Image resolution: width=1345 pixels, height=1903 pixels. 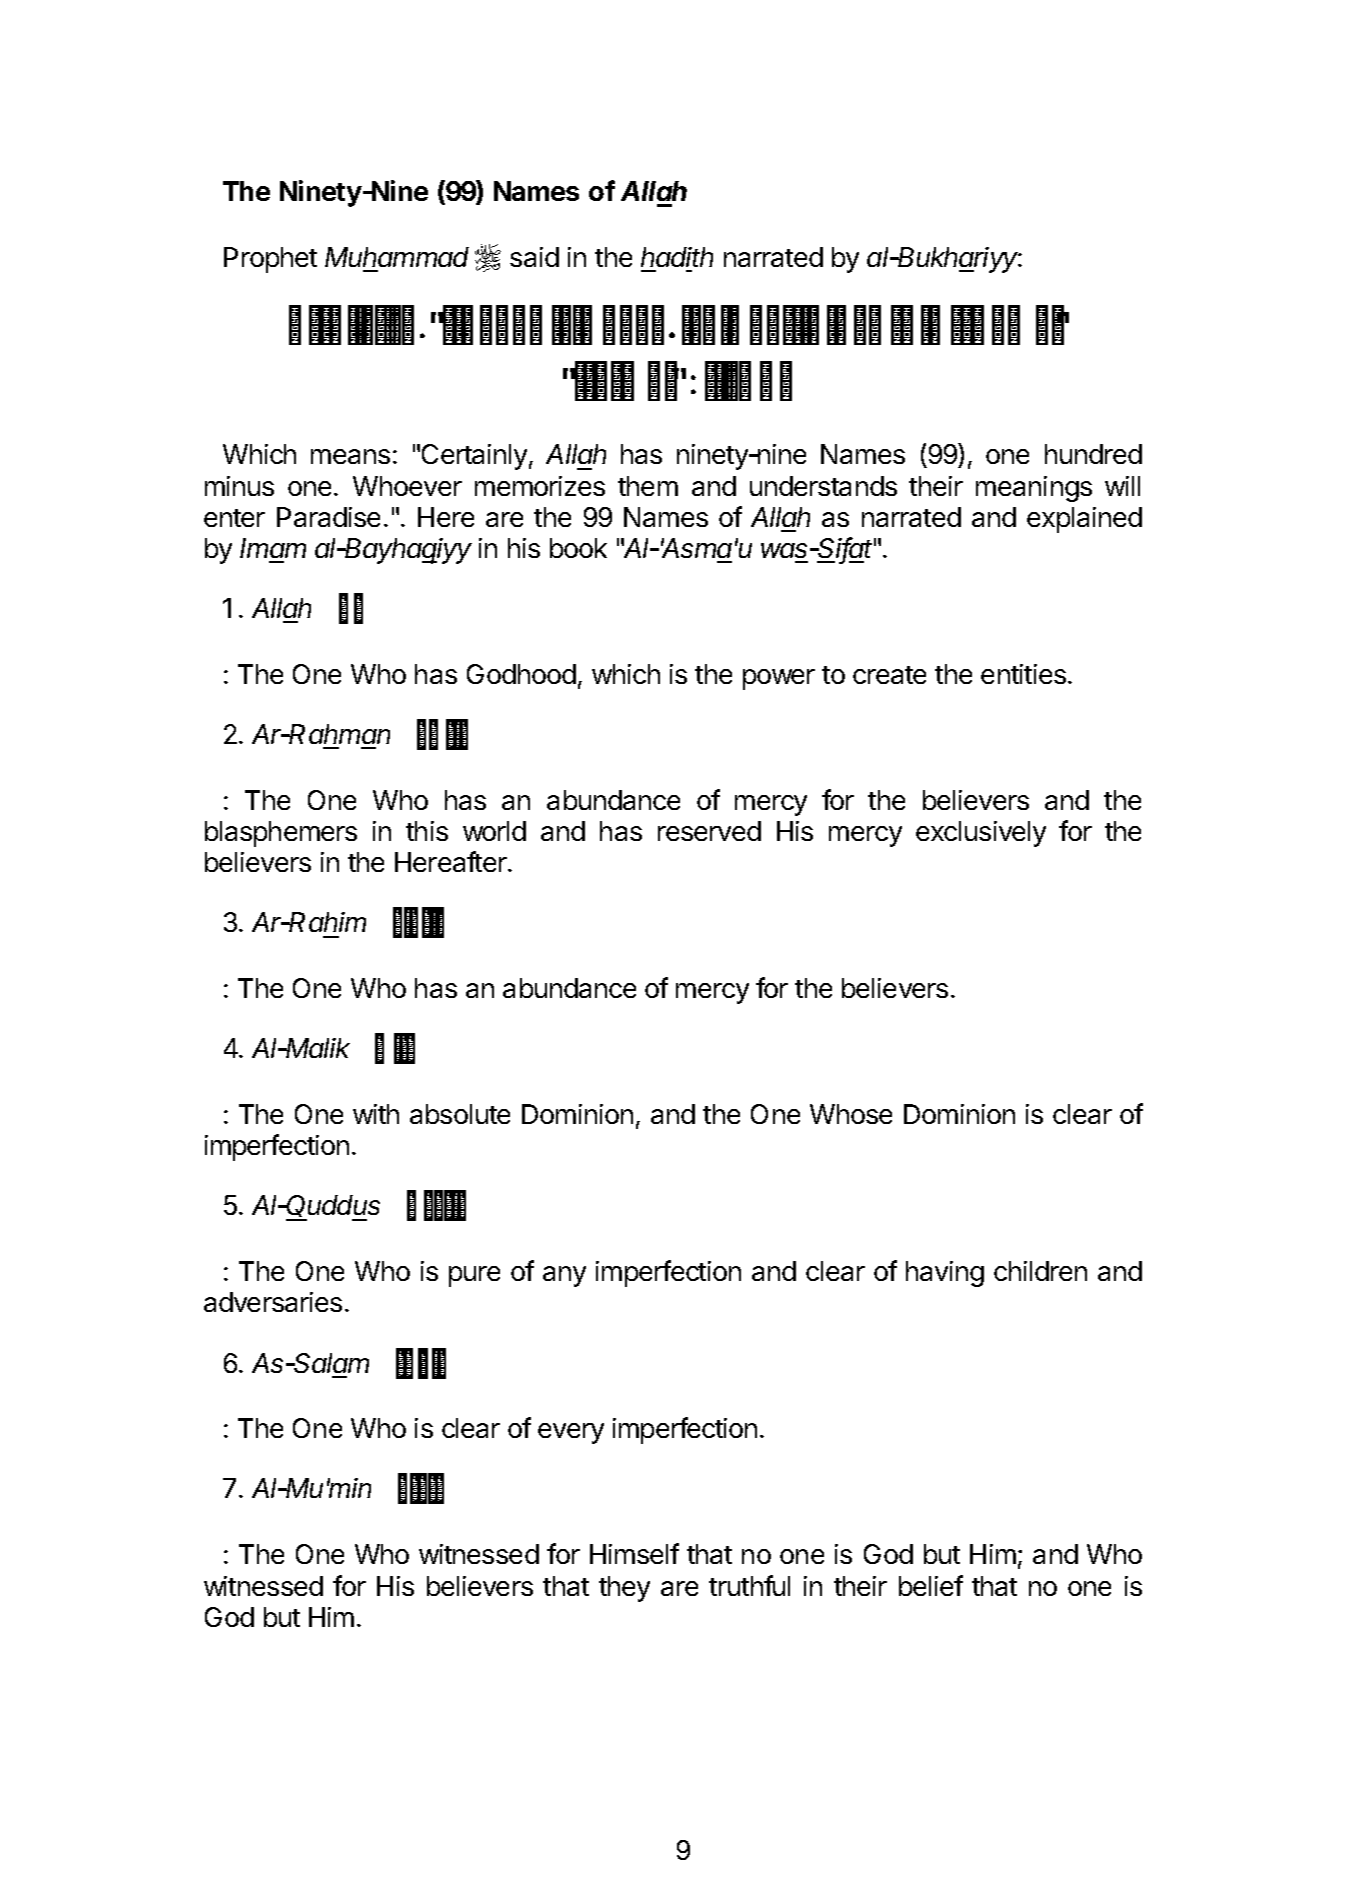 I want to click on reserved, so click(x=709, y=831).
